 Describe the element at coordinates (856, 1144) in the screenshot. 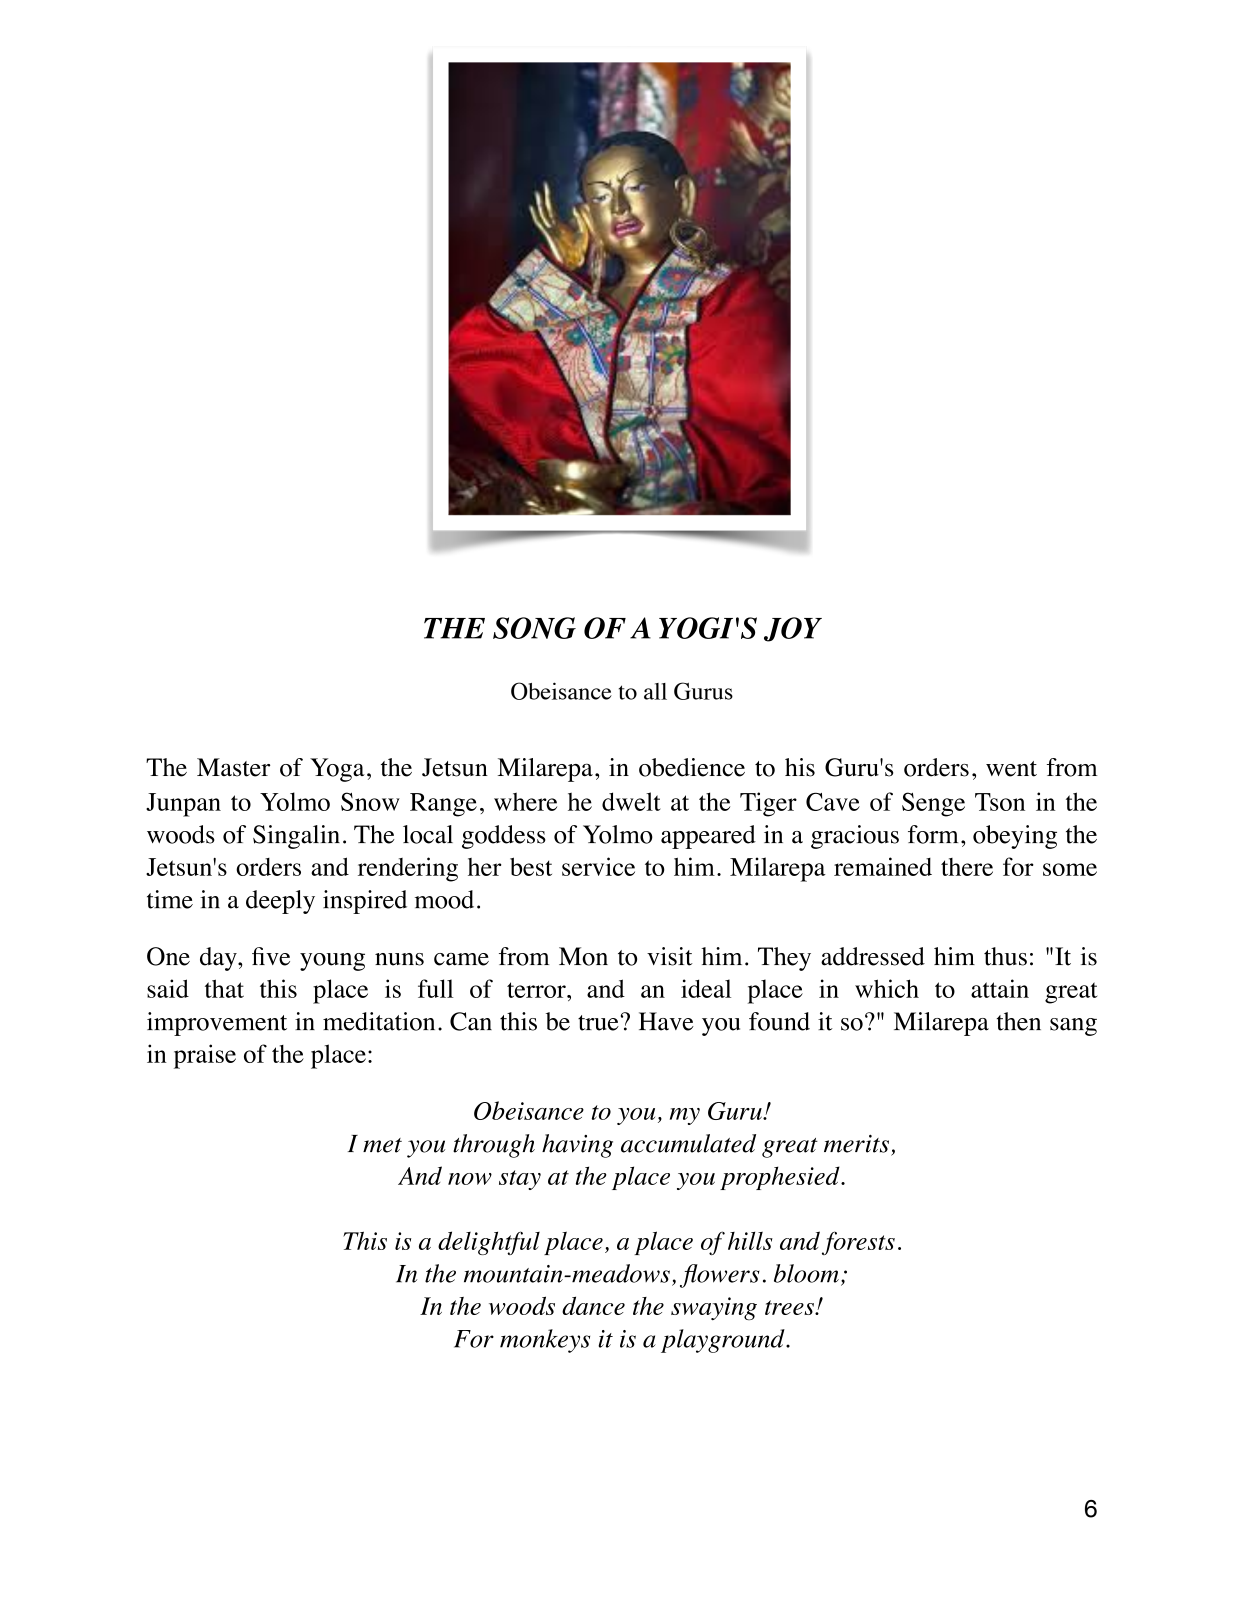

I see `merits` at that location.
